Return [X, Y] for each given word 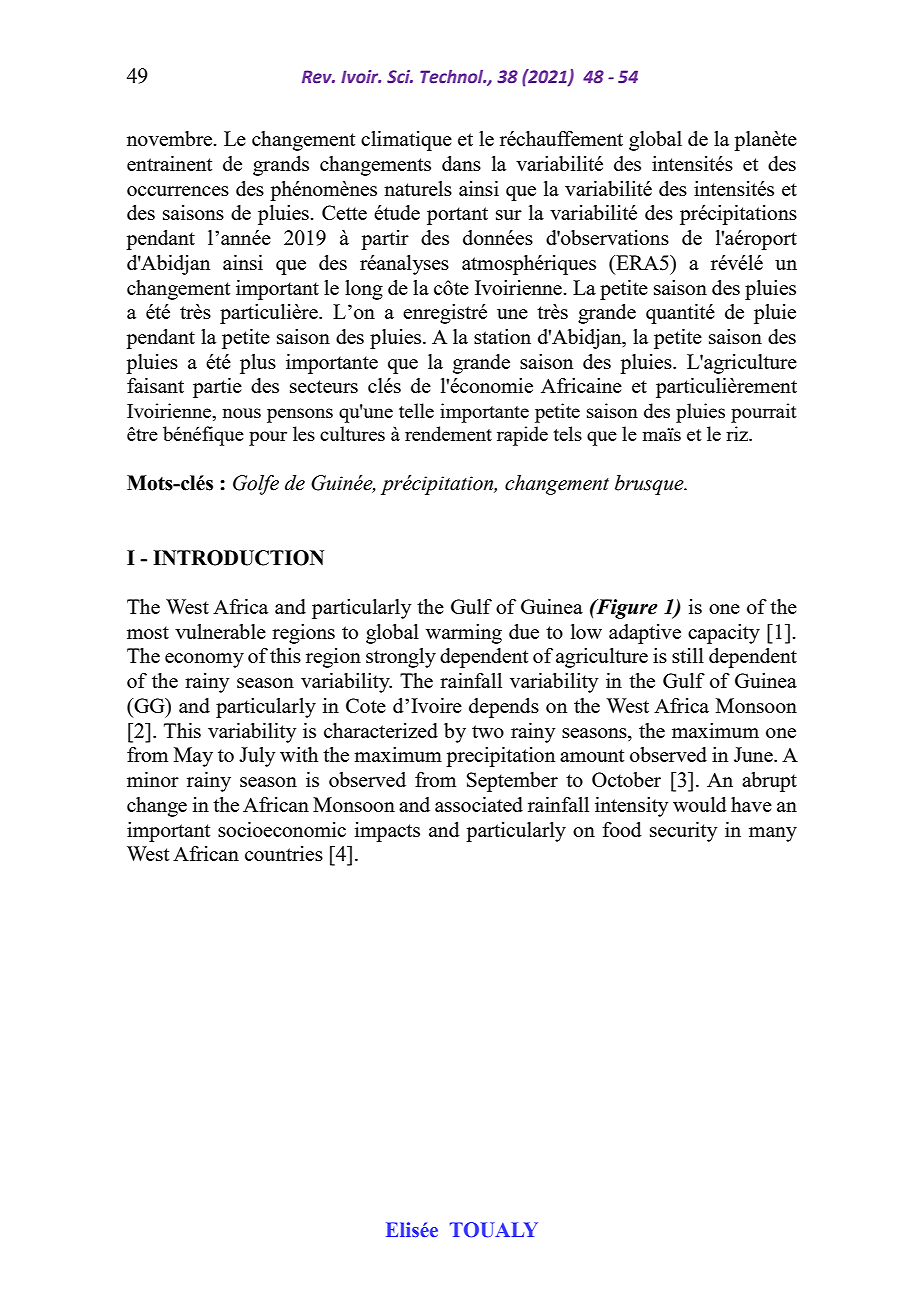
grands [281, 166]
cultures [352, 433]
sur [509, 215]
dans [461, 163]
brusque [650, 485]
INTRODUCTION [238, 558]
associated [479, 804]
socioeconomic [282, 829]
